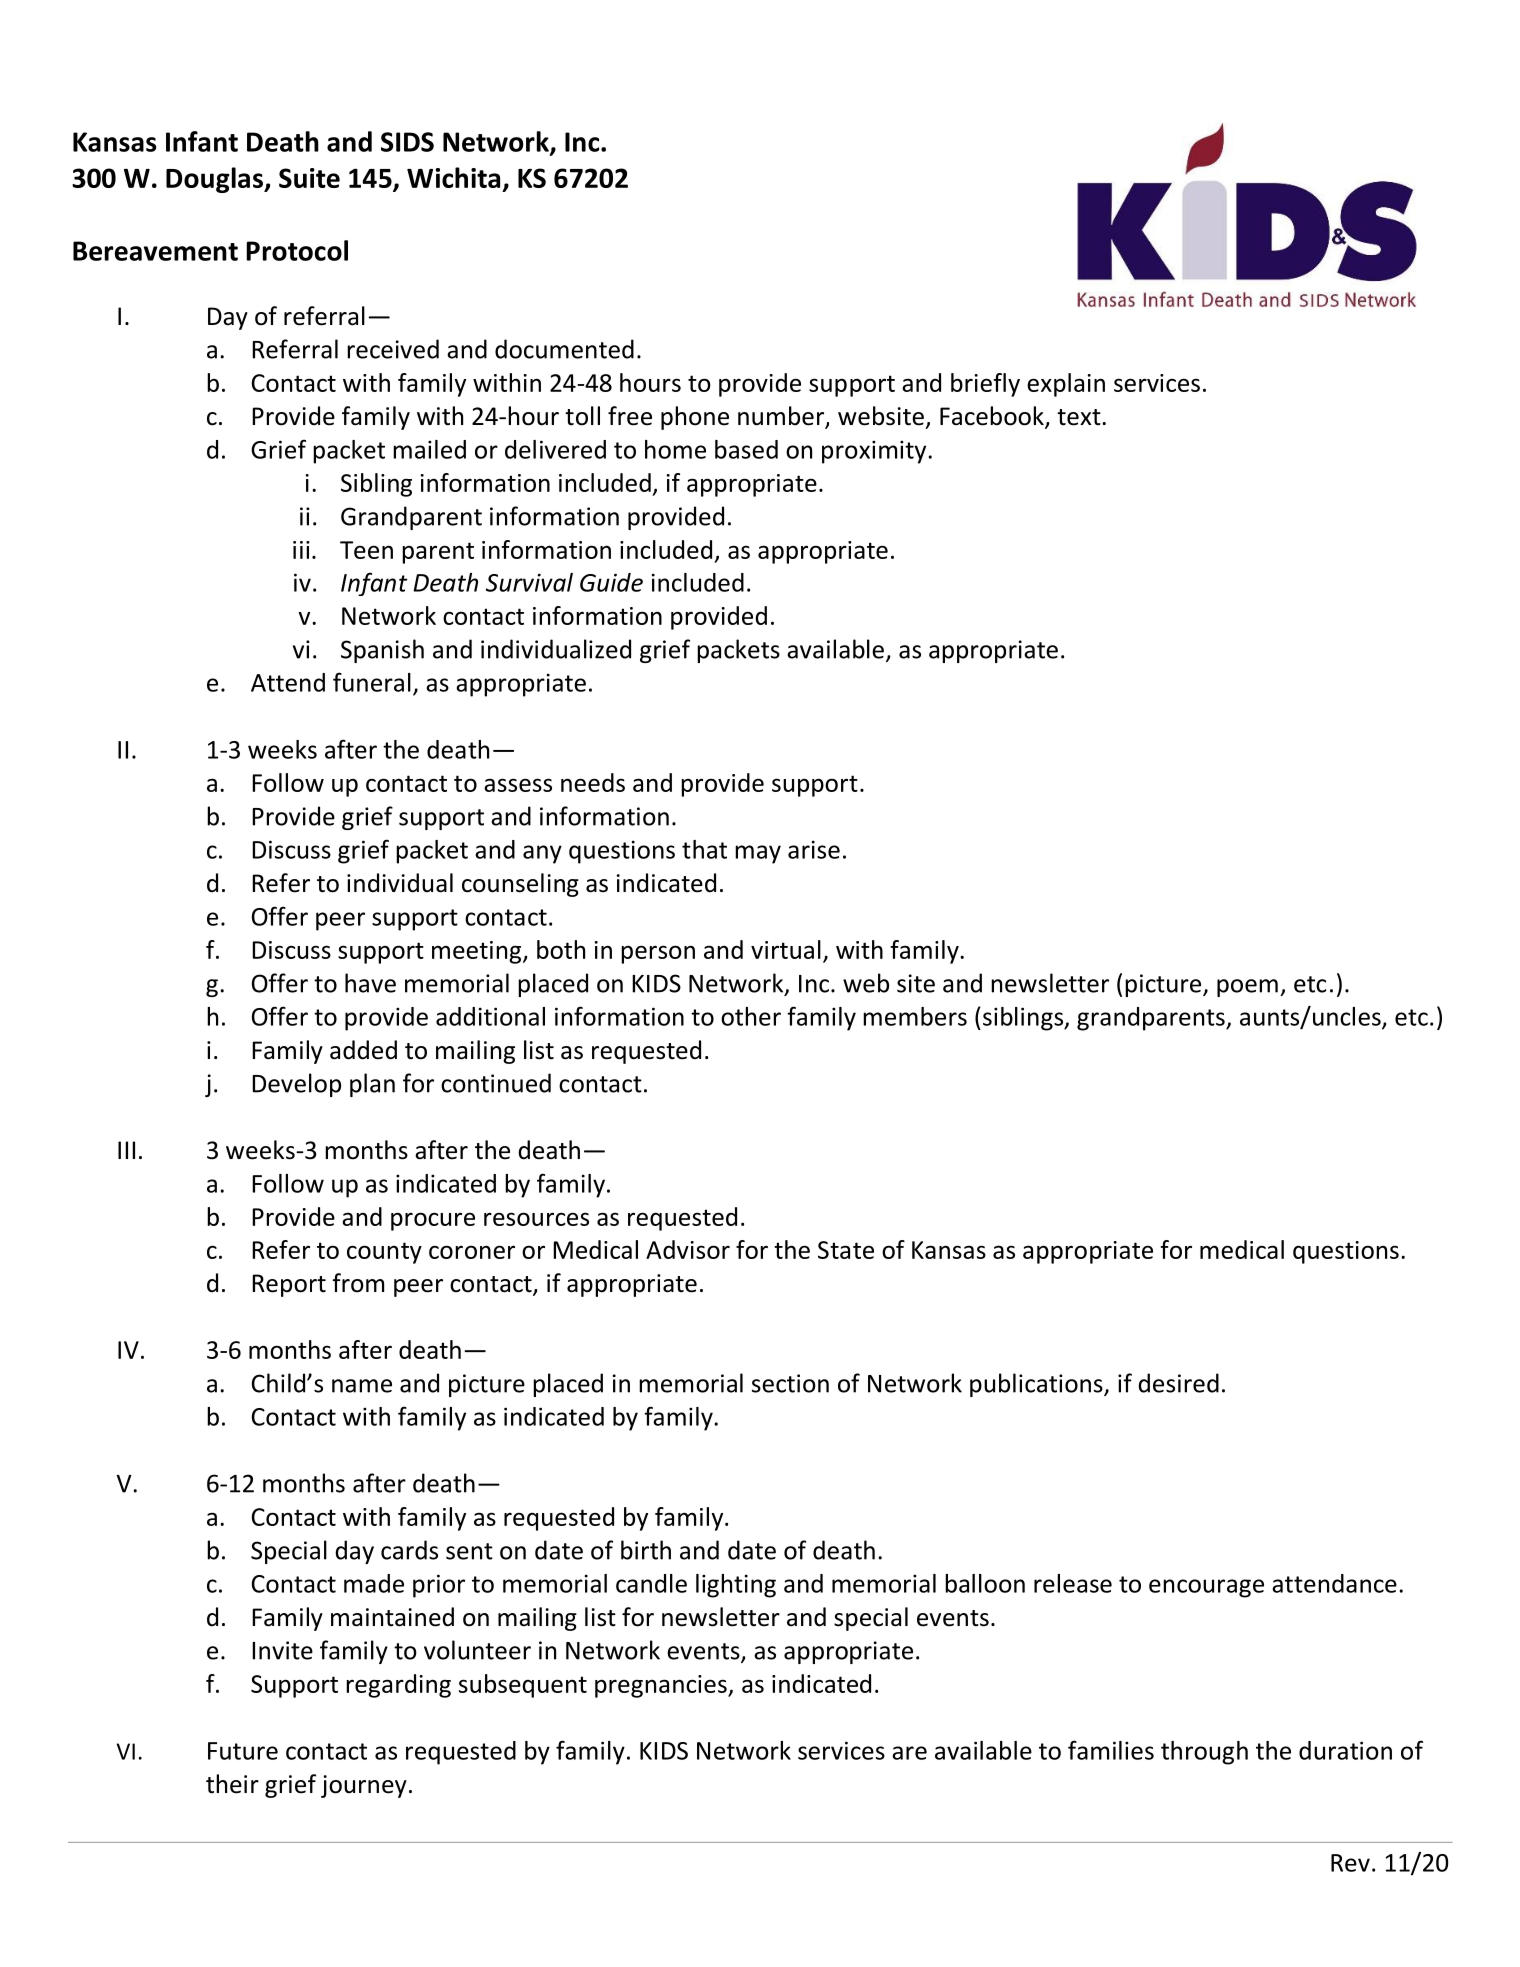 This screenshot has height=1967, width=1520. What do you see at coordinates (1066, 385) in the screenshot?
I see `explain` at bounding box center [1066, 385].
